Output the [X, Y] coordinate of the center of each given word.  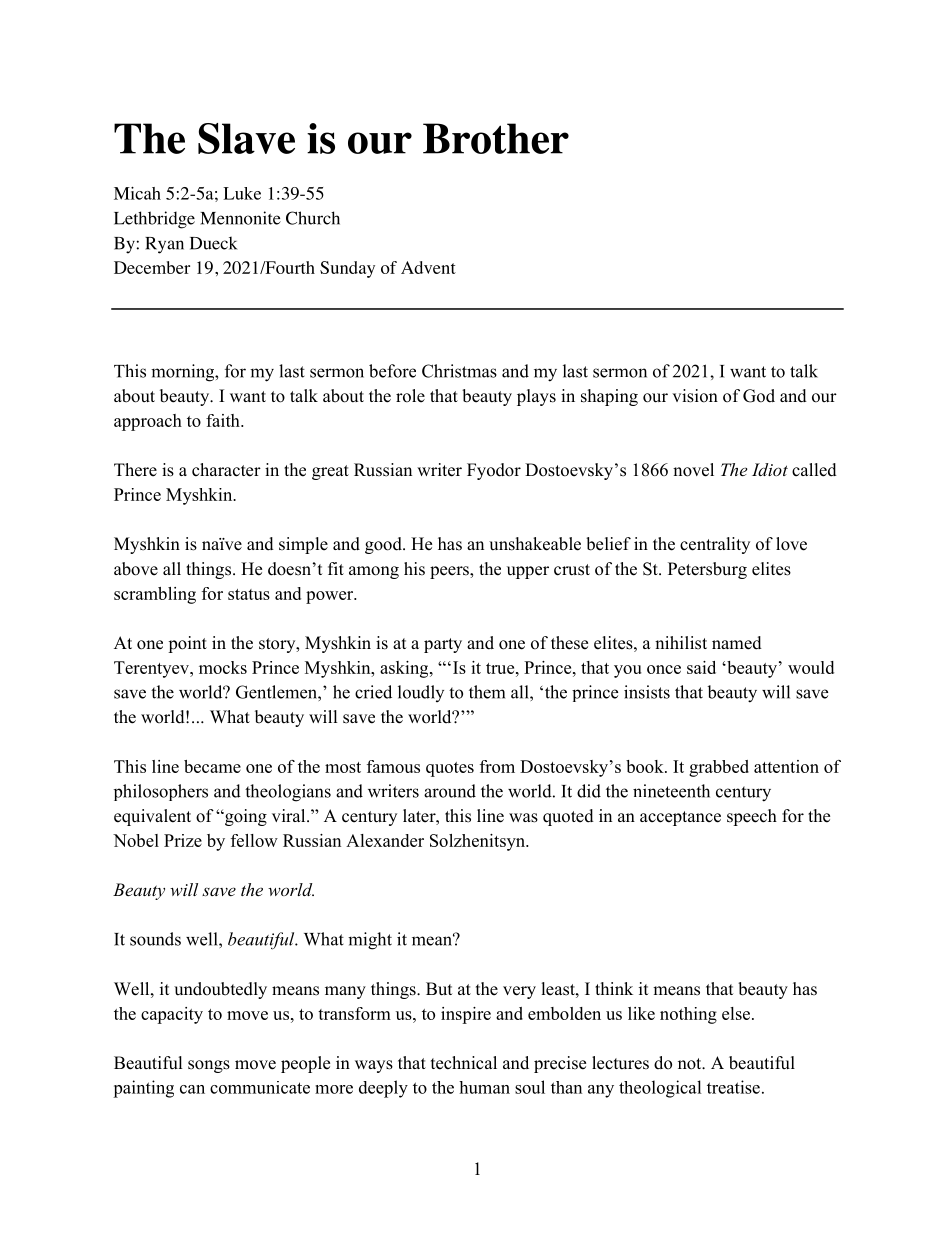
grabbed [719, 768]
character [226, 470]
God [759, 396]
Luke [242, 193]
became [212, 766]
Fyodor [494, 471]
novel [693, 470]
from [497, 766]
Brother [496, 138]
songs [209, 1066]
